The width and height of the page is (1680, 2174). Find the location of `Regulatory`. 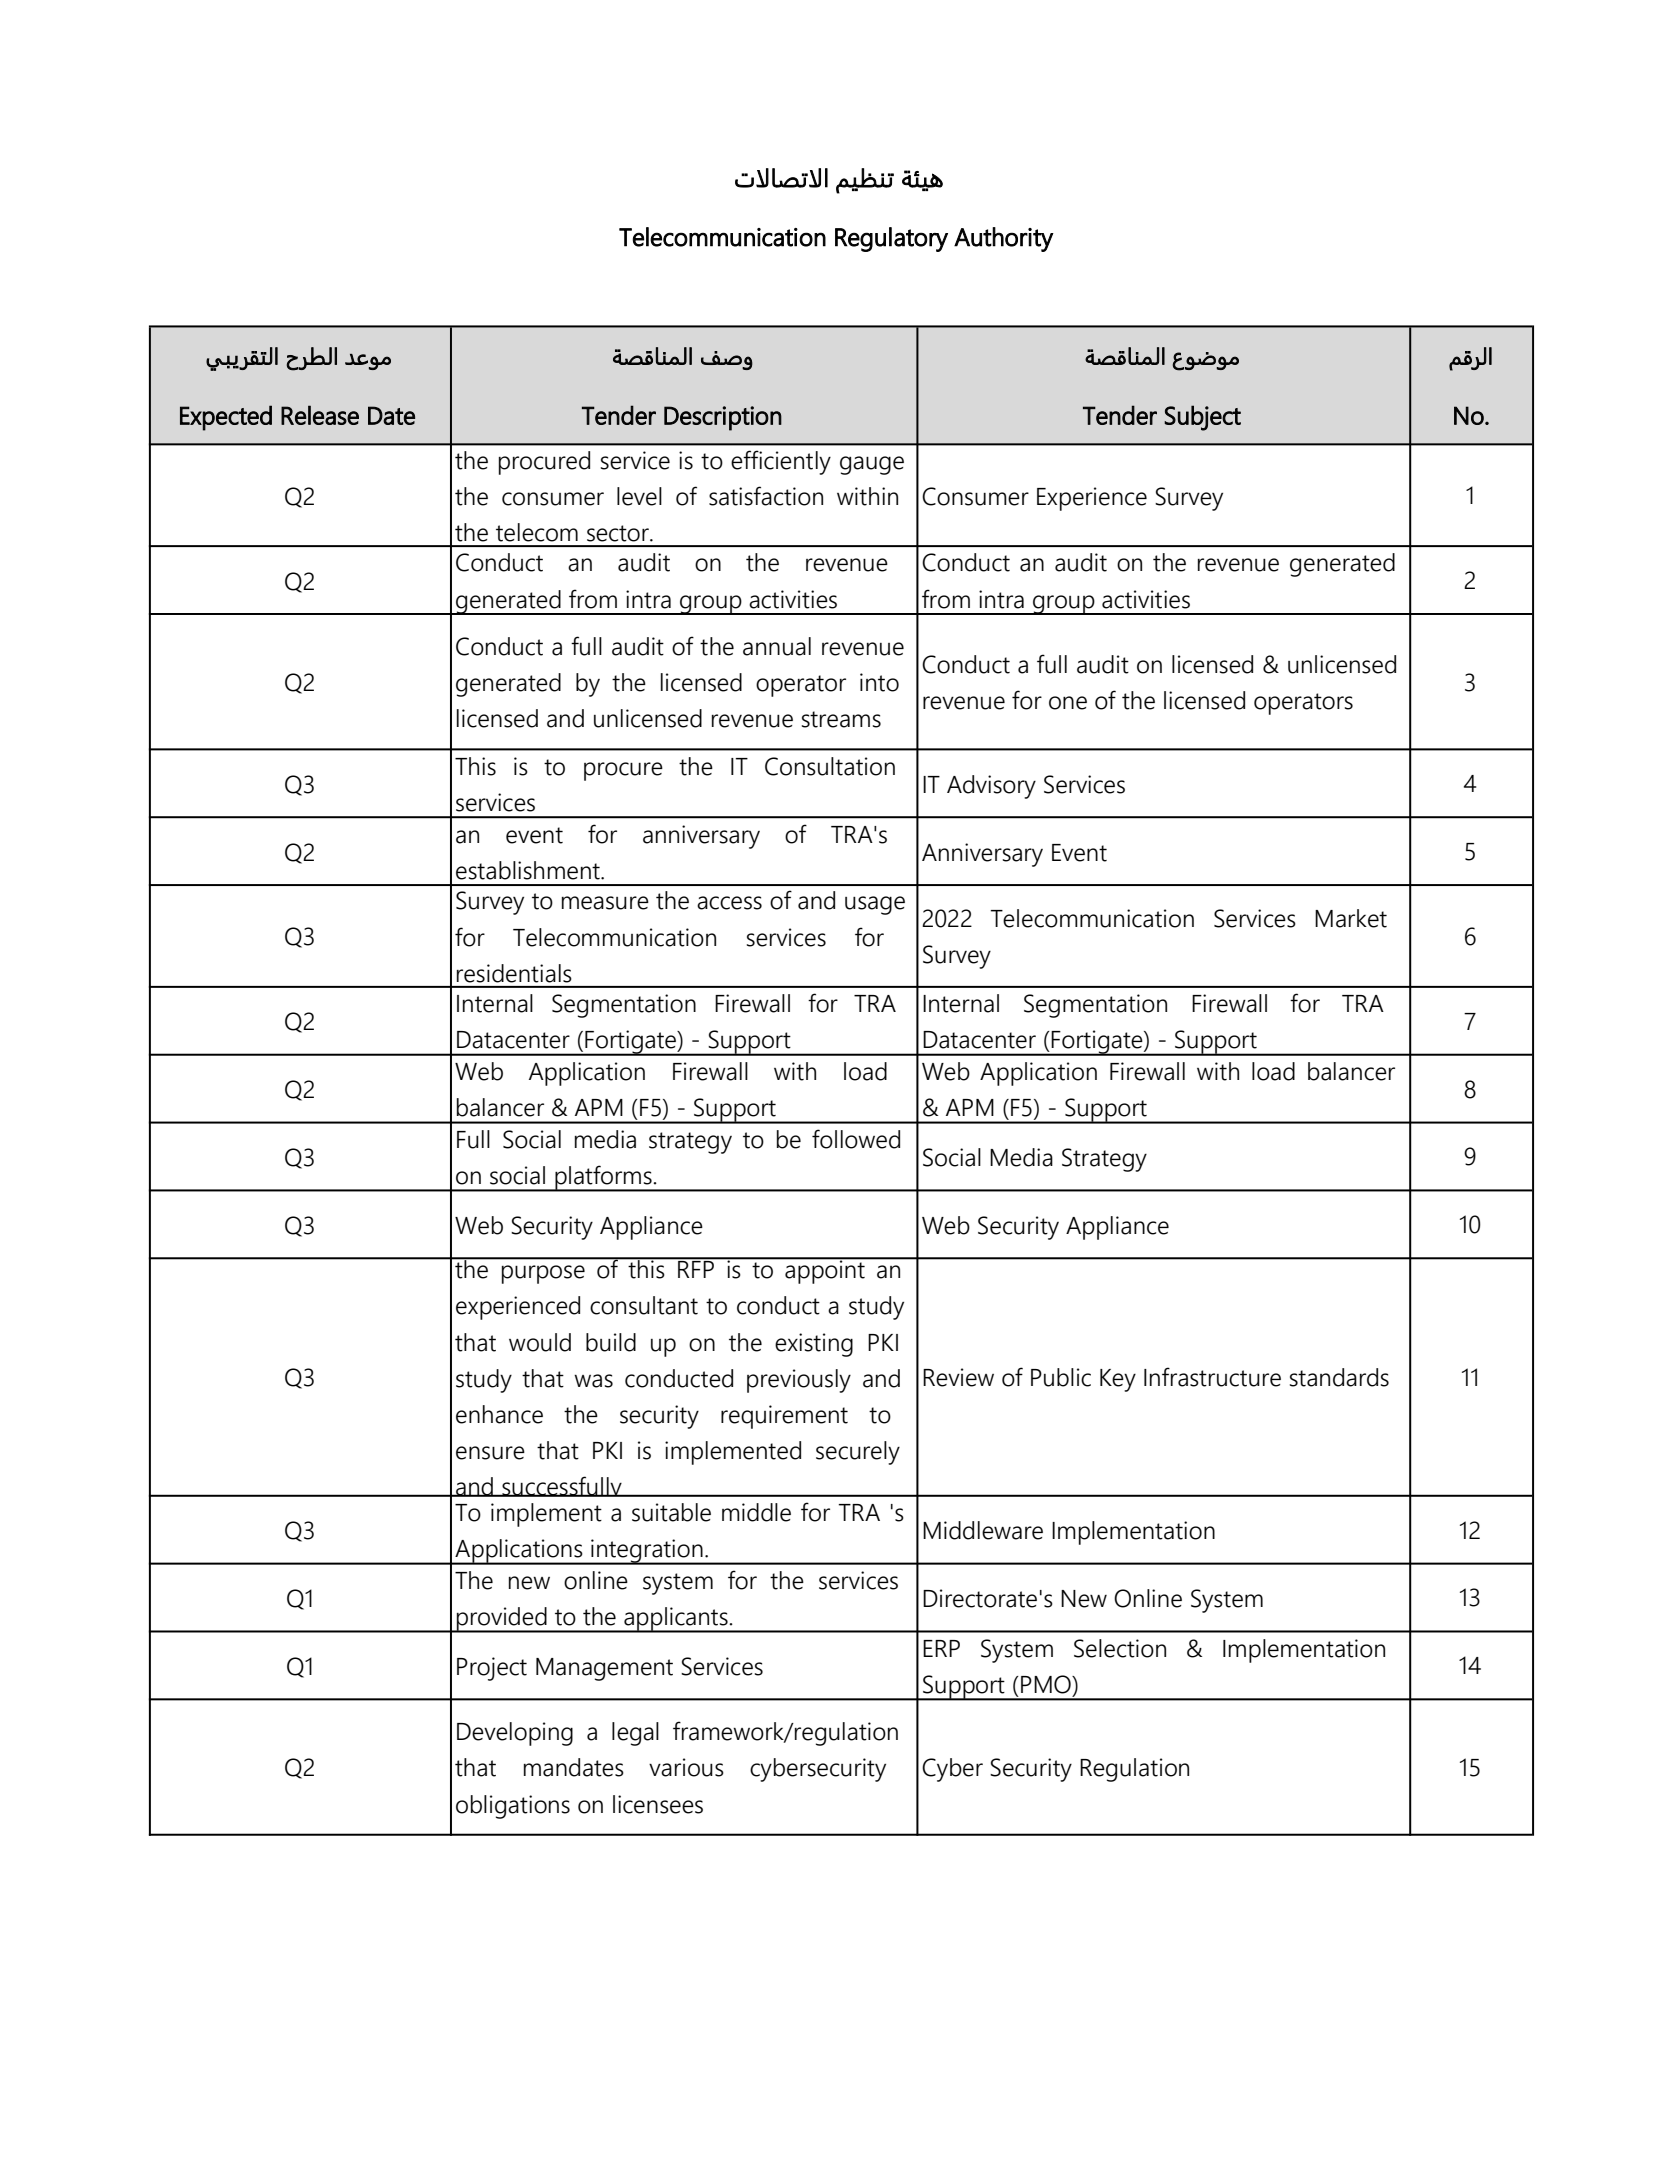

Regulatory is located at coordinates (891, 239).
